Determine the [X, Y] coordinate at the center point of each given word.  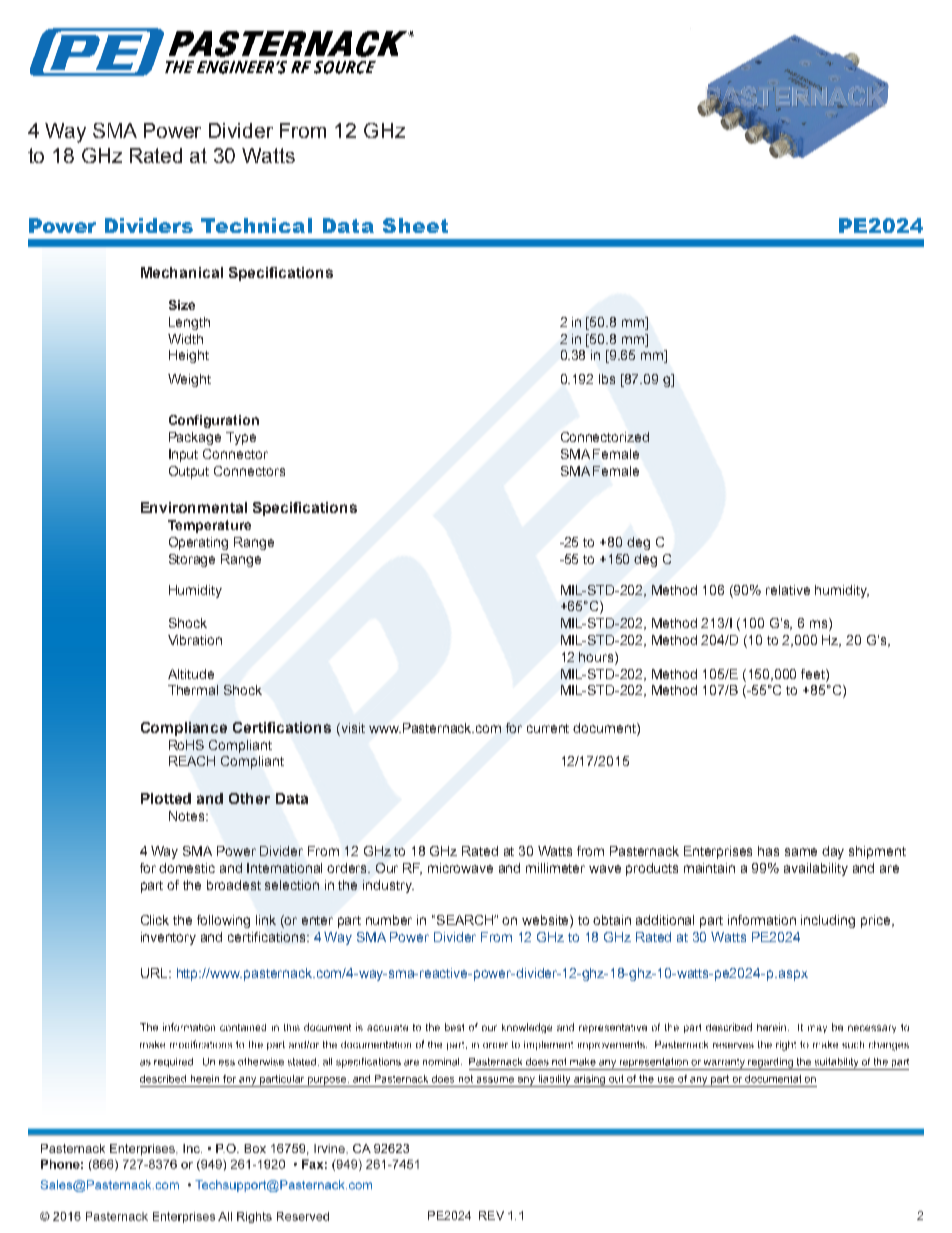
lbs [607, 379]
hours [597, 657]
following [223, 921]
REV [491, 1215]
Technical [256, 225]
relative [788, 590]
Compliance [184, 729]
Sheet [415, 225]
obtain [612, 920]
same [801, 852]
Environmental [194, 507]
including [828, 921]
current [548, 728]
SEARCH [466, 920]
